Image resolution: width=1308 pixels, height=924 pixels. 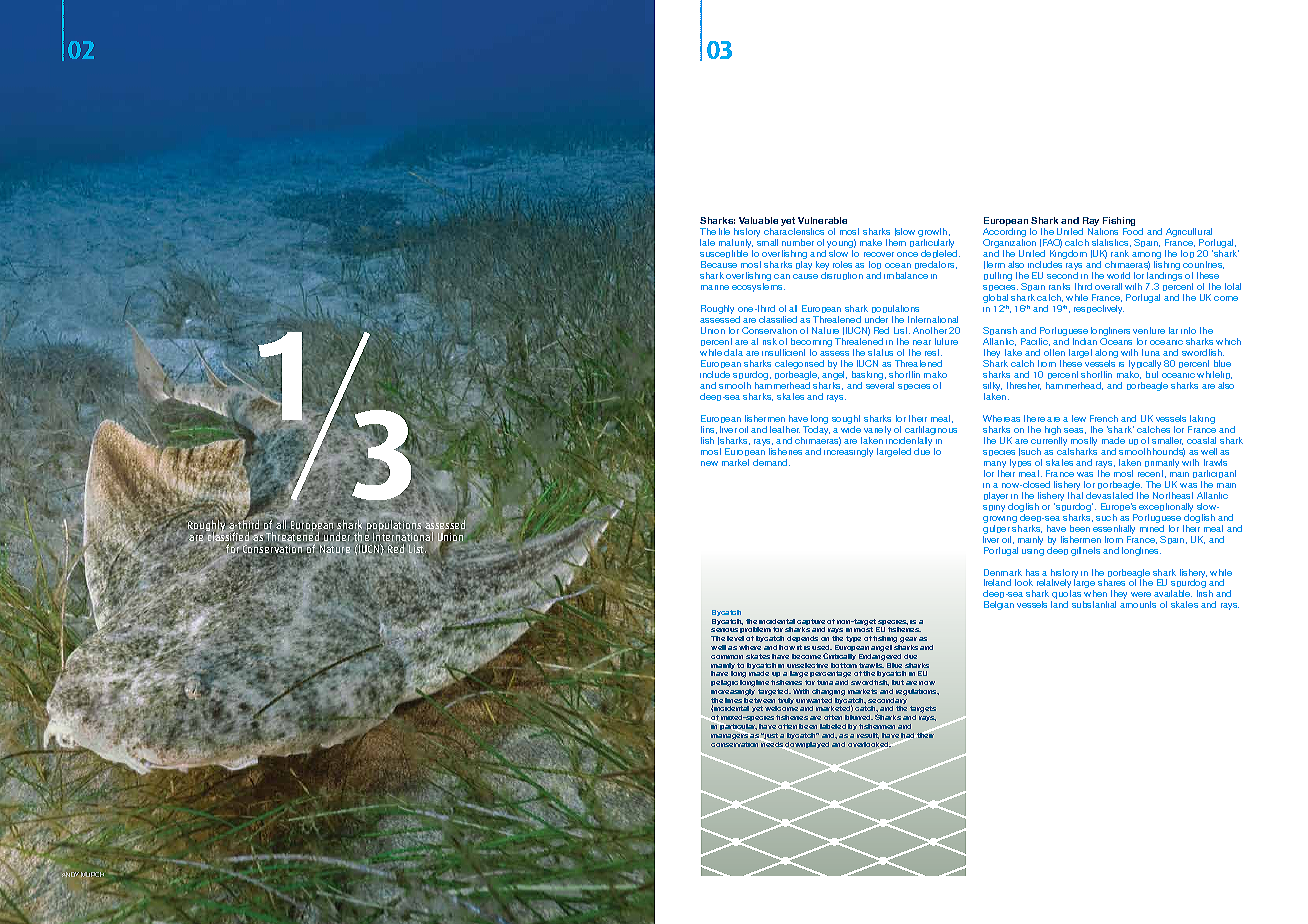 I want to click on late, so click(x=707, y=242).
